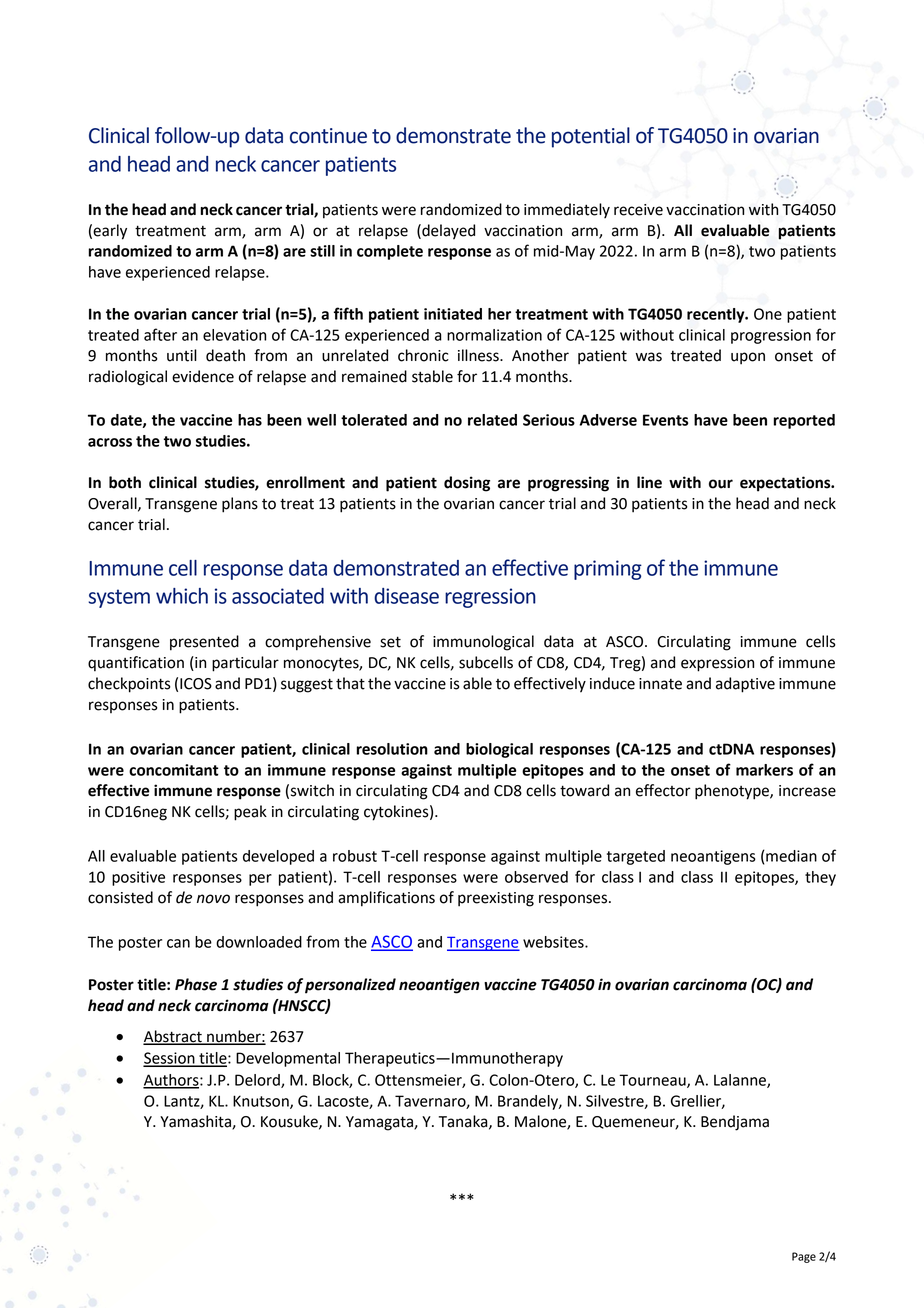 This page has height=1308, width=924. Describe the element at coordinates (638, 210) in the page. I see `receive` at that location.
